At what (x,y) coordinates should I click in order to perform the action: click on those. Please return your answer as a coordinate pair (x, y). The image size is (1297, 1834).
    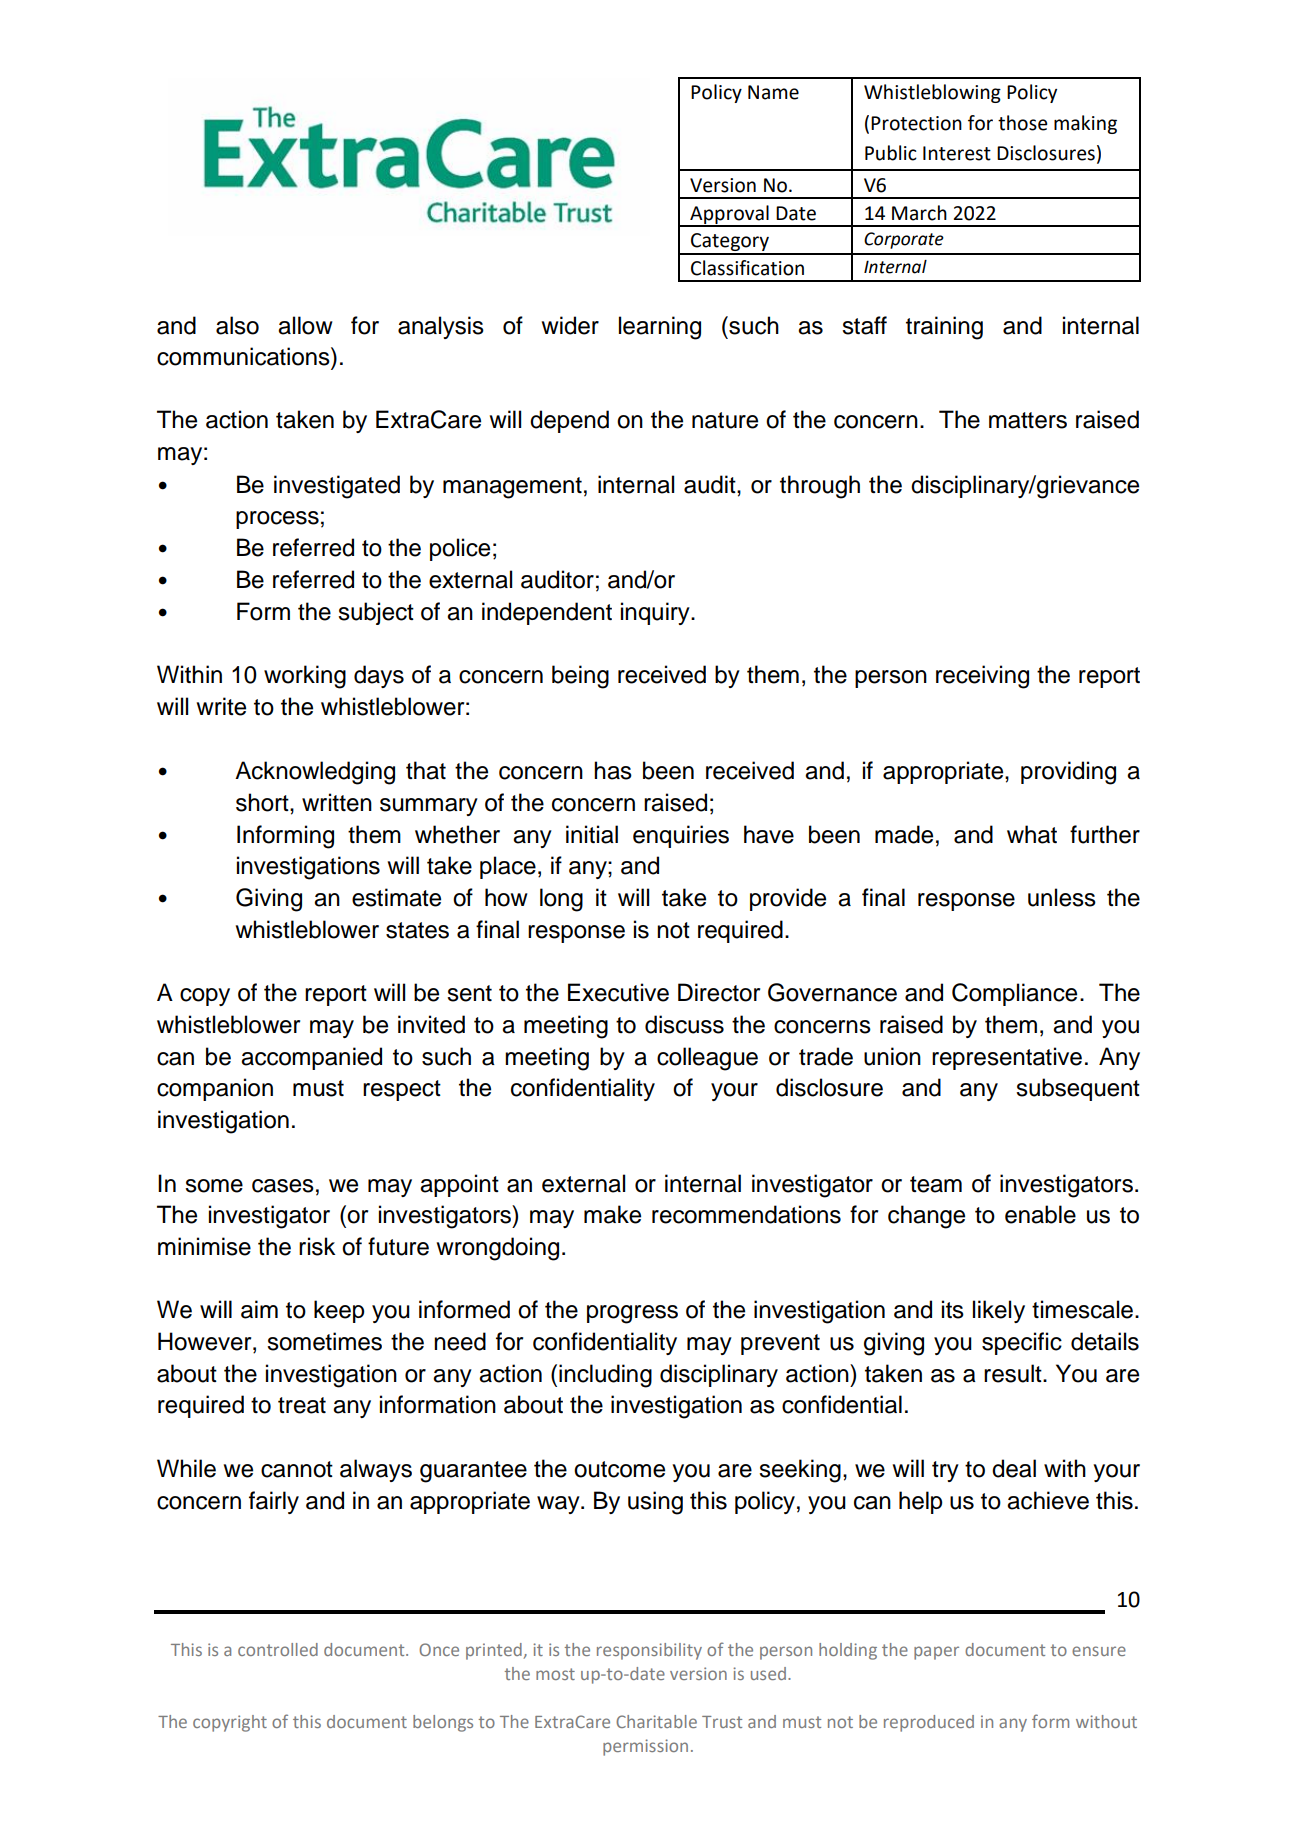
    Looking at the image, I should click on (1022, 123).
